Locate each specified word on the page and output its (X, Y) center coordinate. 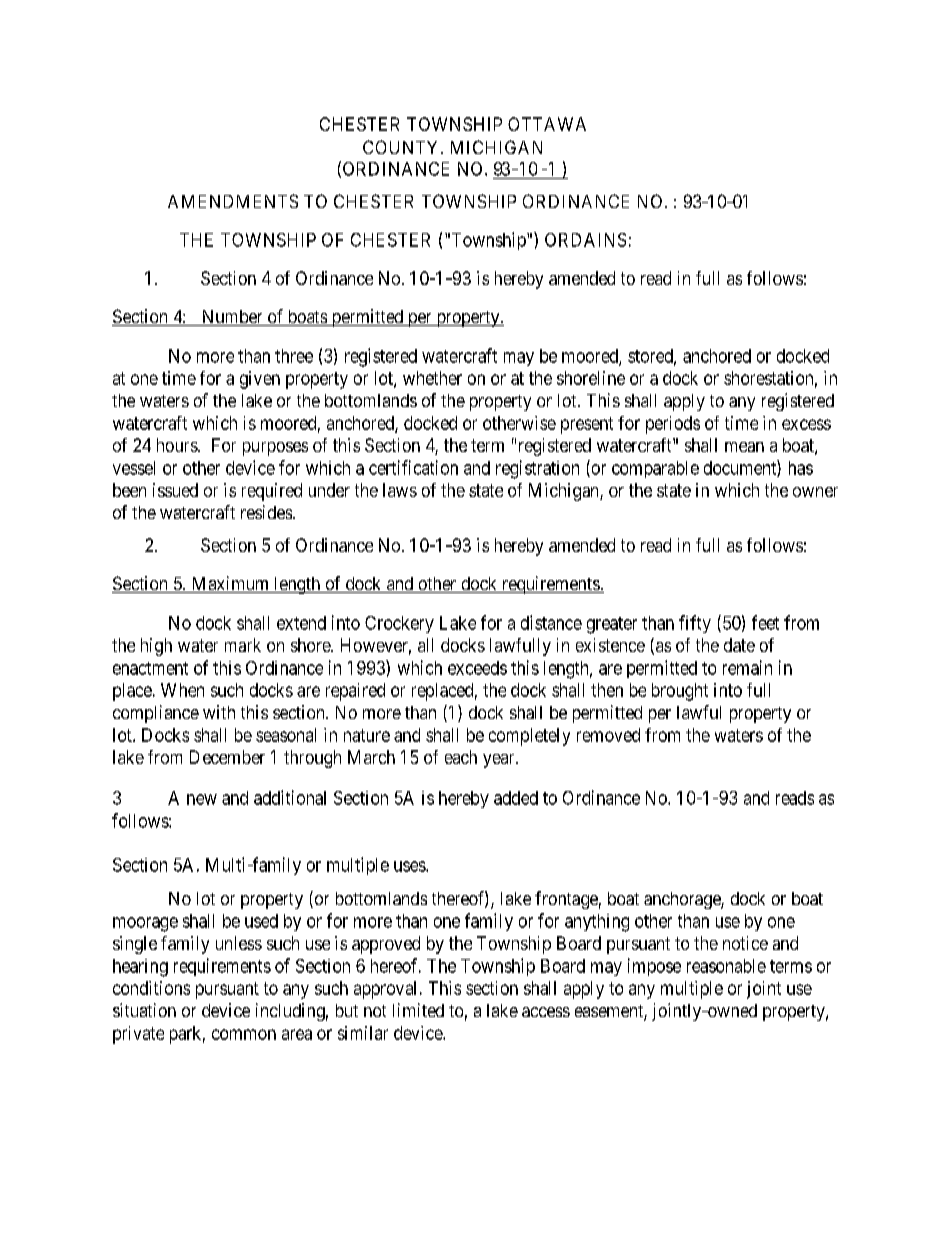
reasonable (726, 966)
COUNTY (402, 147)
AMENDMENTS (233, 201)
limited (418, 1010)
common (244, 1034)
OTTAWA (547, 124)
